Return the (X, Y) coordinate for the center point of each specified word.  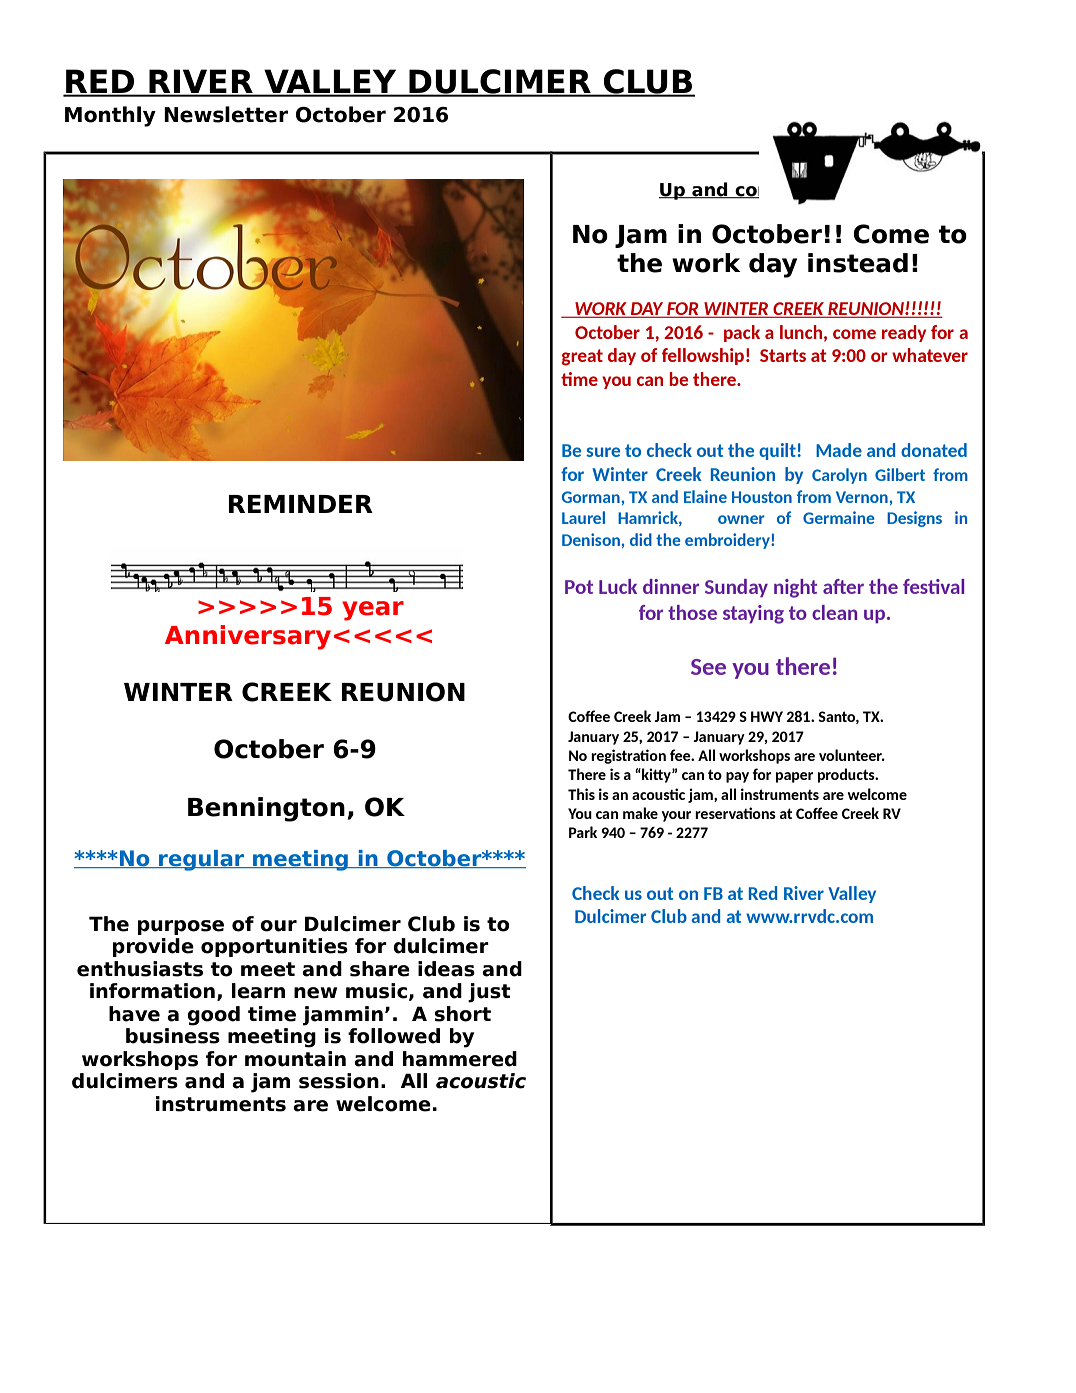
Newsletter (226, 114)
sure (603, 452)
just (489, 993)
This (581, 794)
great (582, 357)
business (173, 1036)
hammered (460, 1059)
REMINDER (300, 504)
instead (858, 263)
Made (839, 450)
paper (794, 777)
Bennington (266, 809)
